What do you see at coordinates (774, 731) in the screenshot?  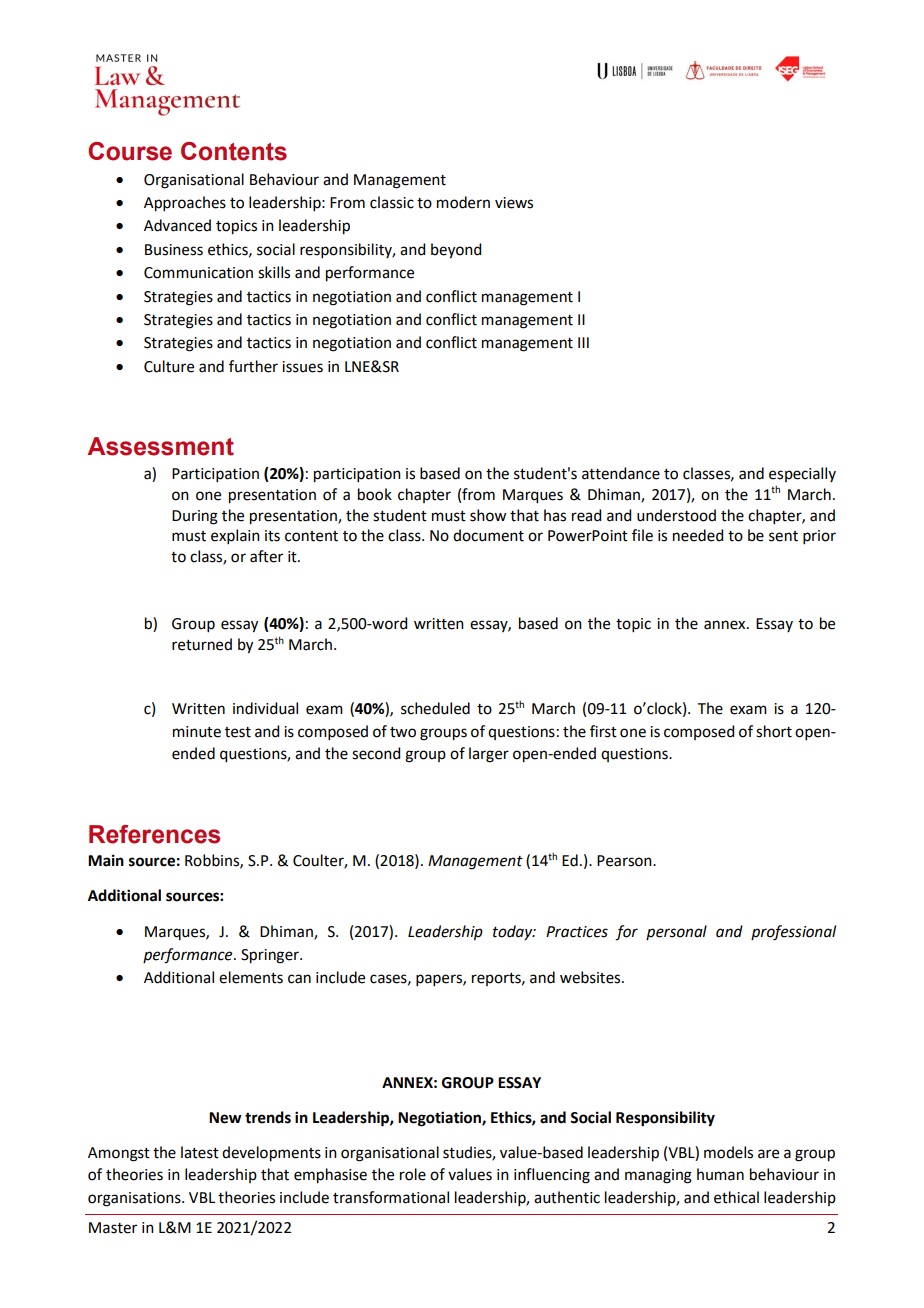 I see `short` at bounding box center [774, 731].
